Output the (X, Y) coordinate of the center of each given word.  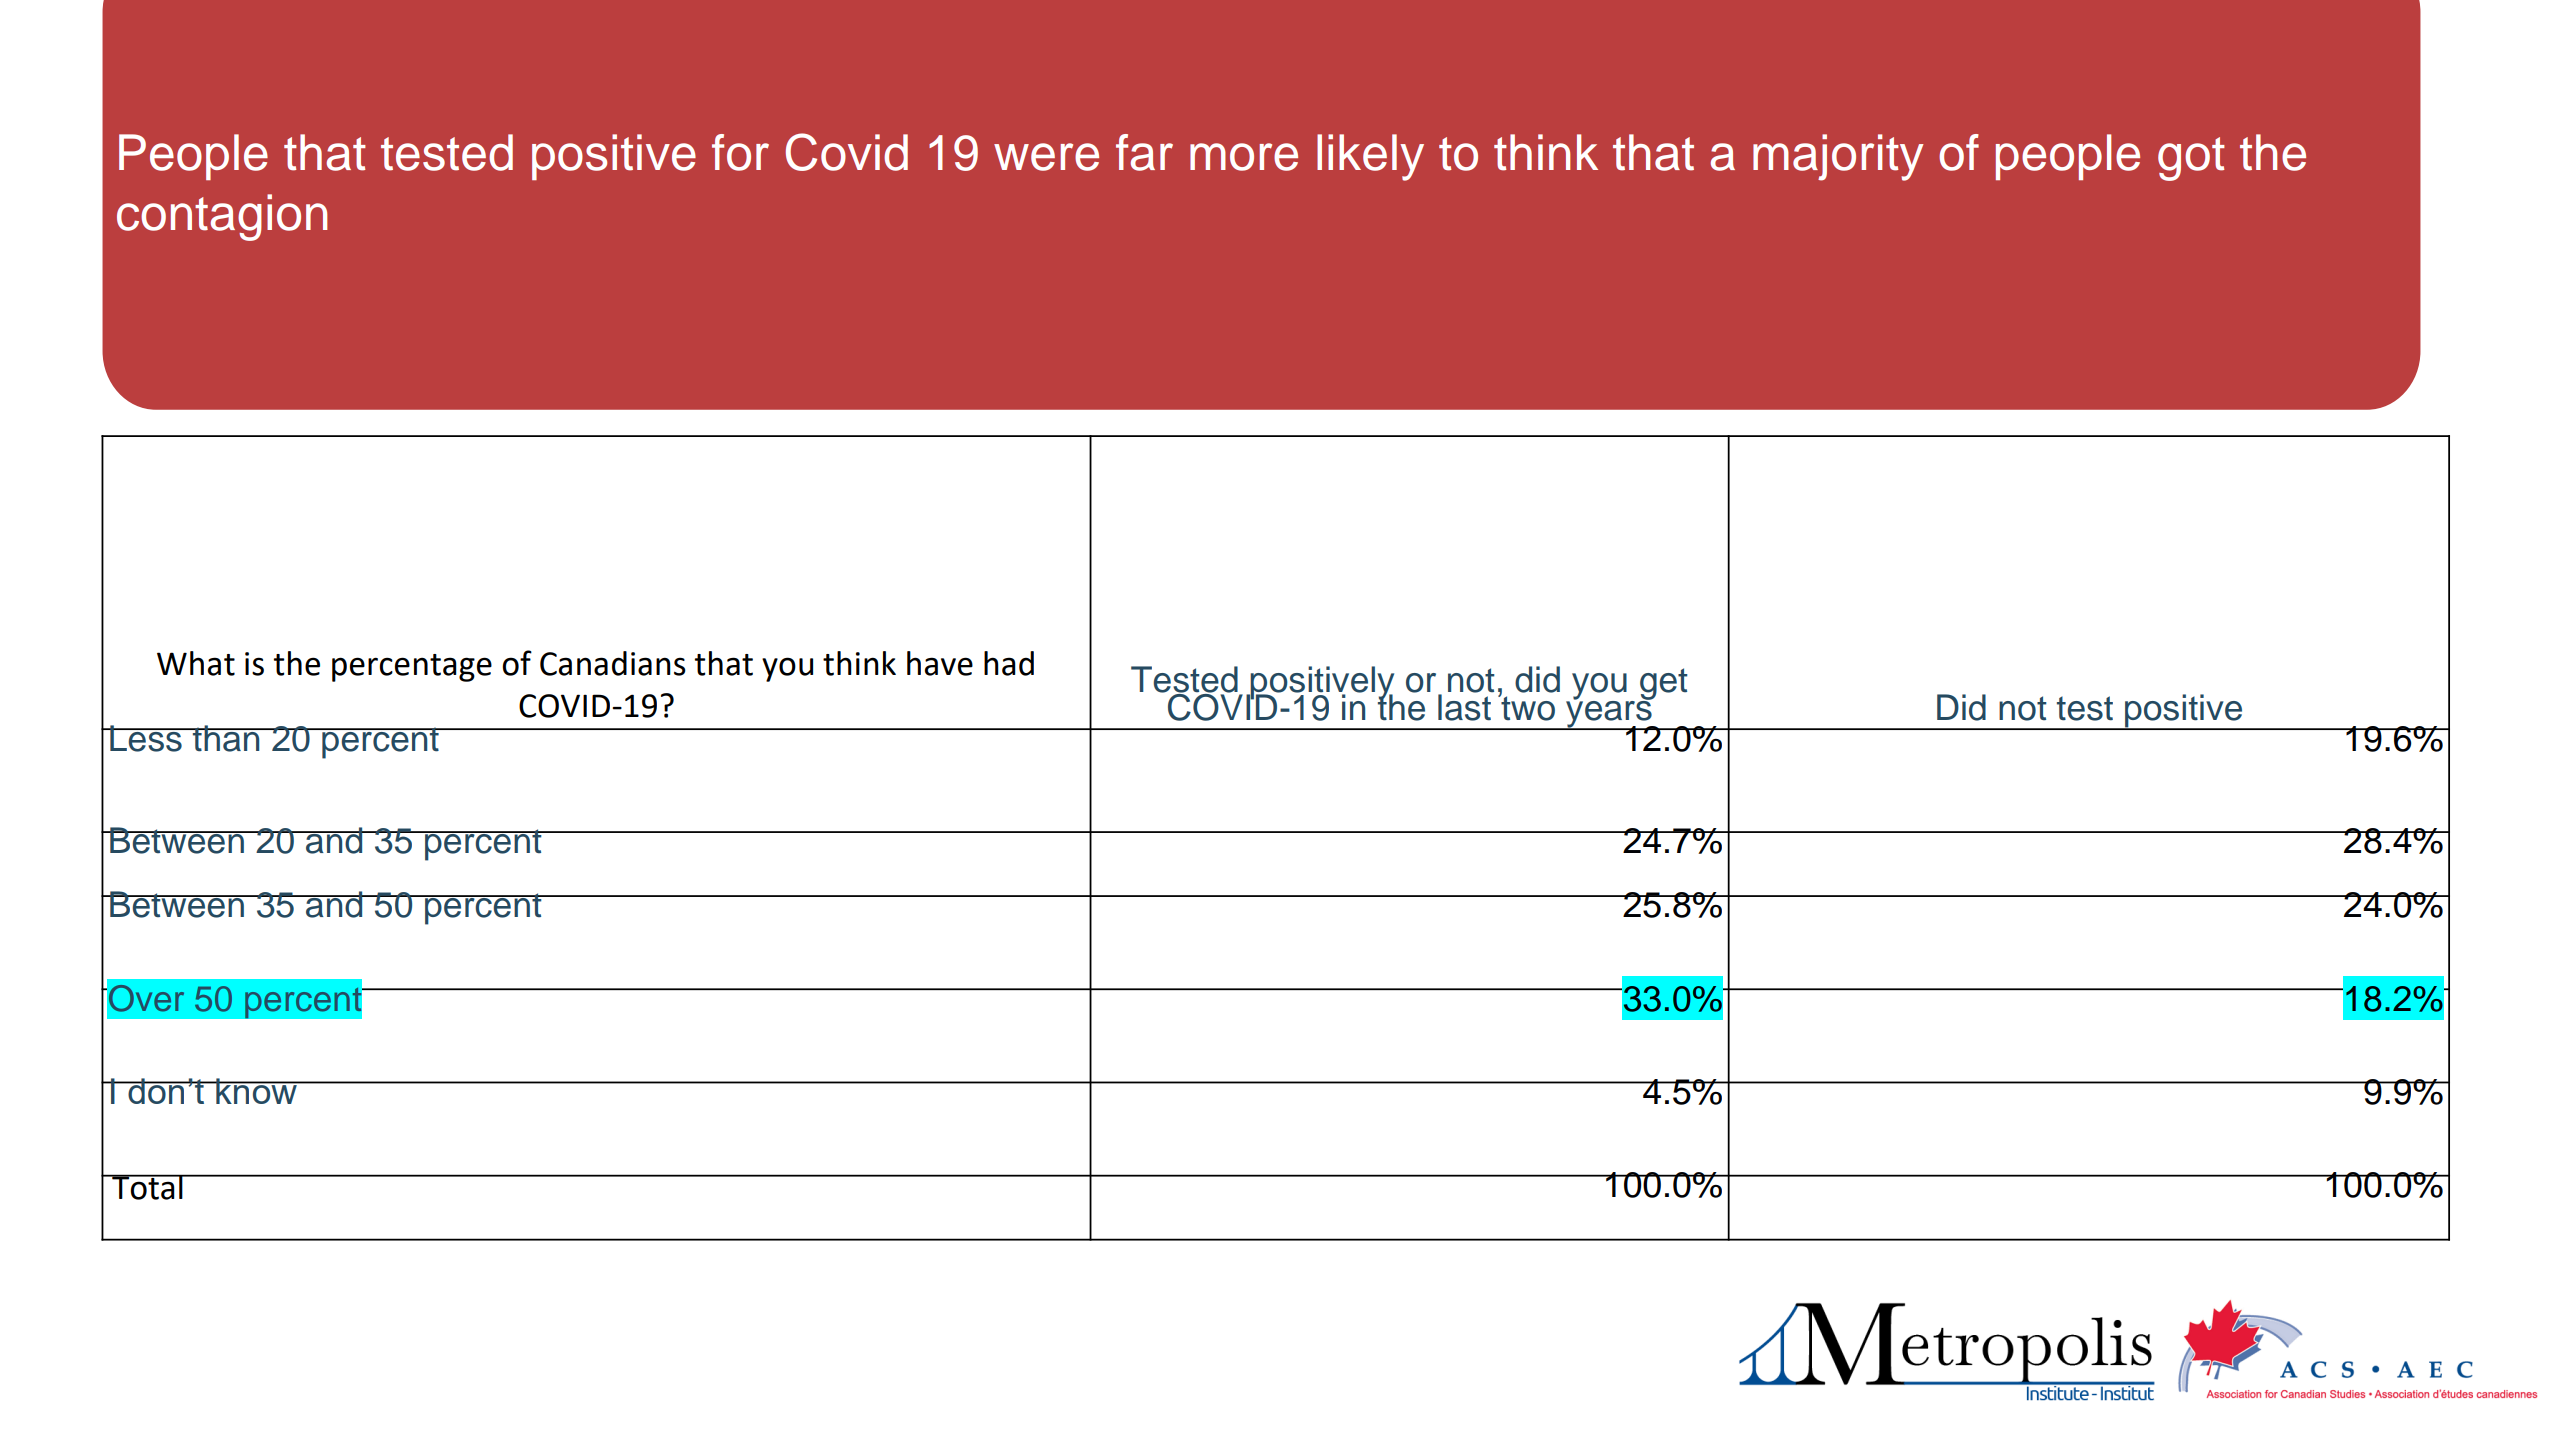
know (256, 1091)
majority (1838, 157)
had (1009, 663)
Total (147, 1187)
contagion (222, 217)
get (1663, 685)
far (1144, 152)
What (196, 663)
